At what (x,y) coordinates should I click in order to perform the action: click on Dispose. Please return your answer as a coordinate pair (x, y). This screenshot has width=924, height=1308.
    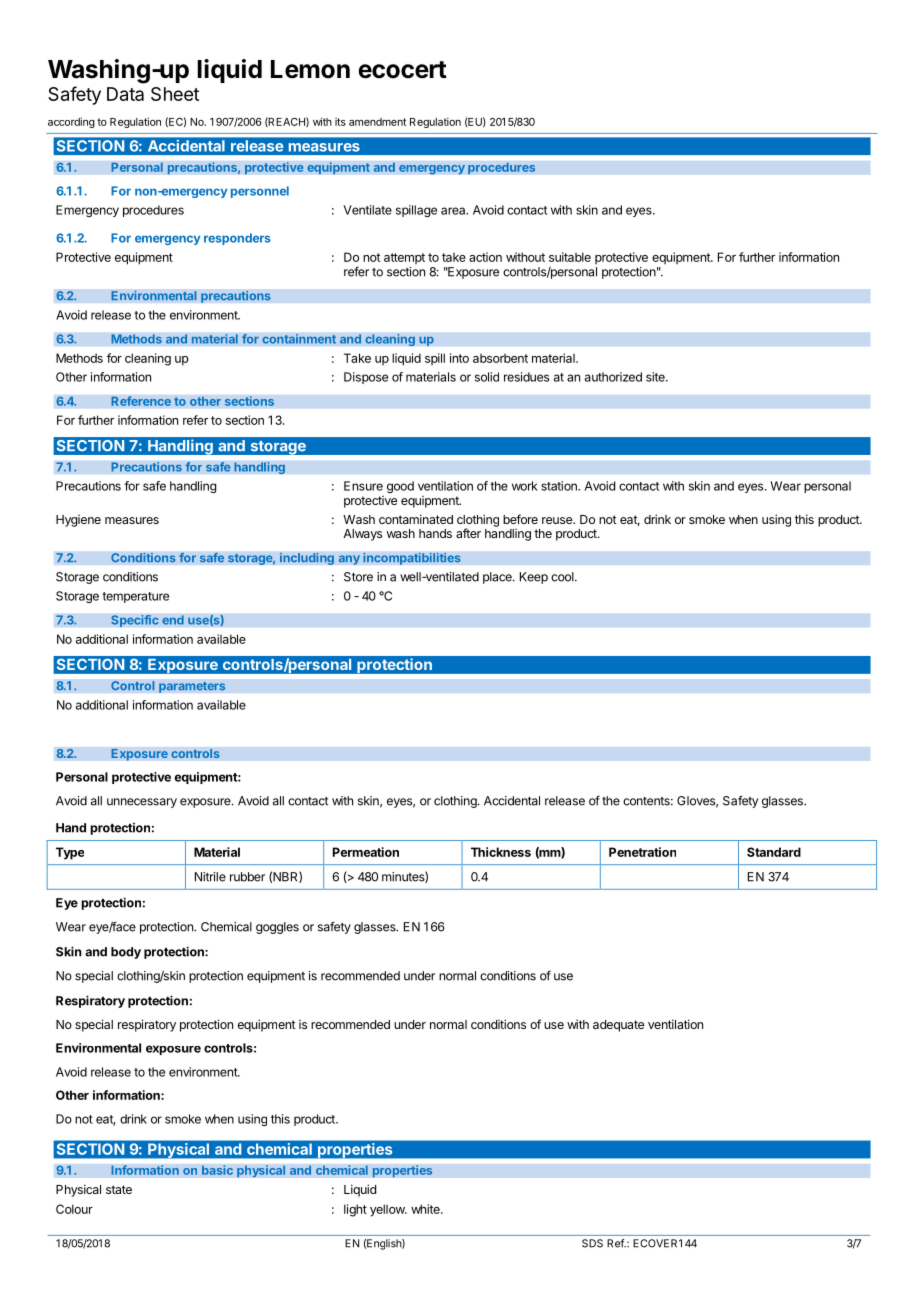
    Looking at the image, I should click on (366, 378).
